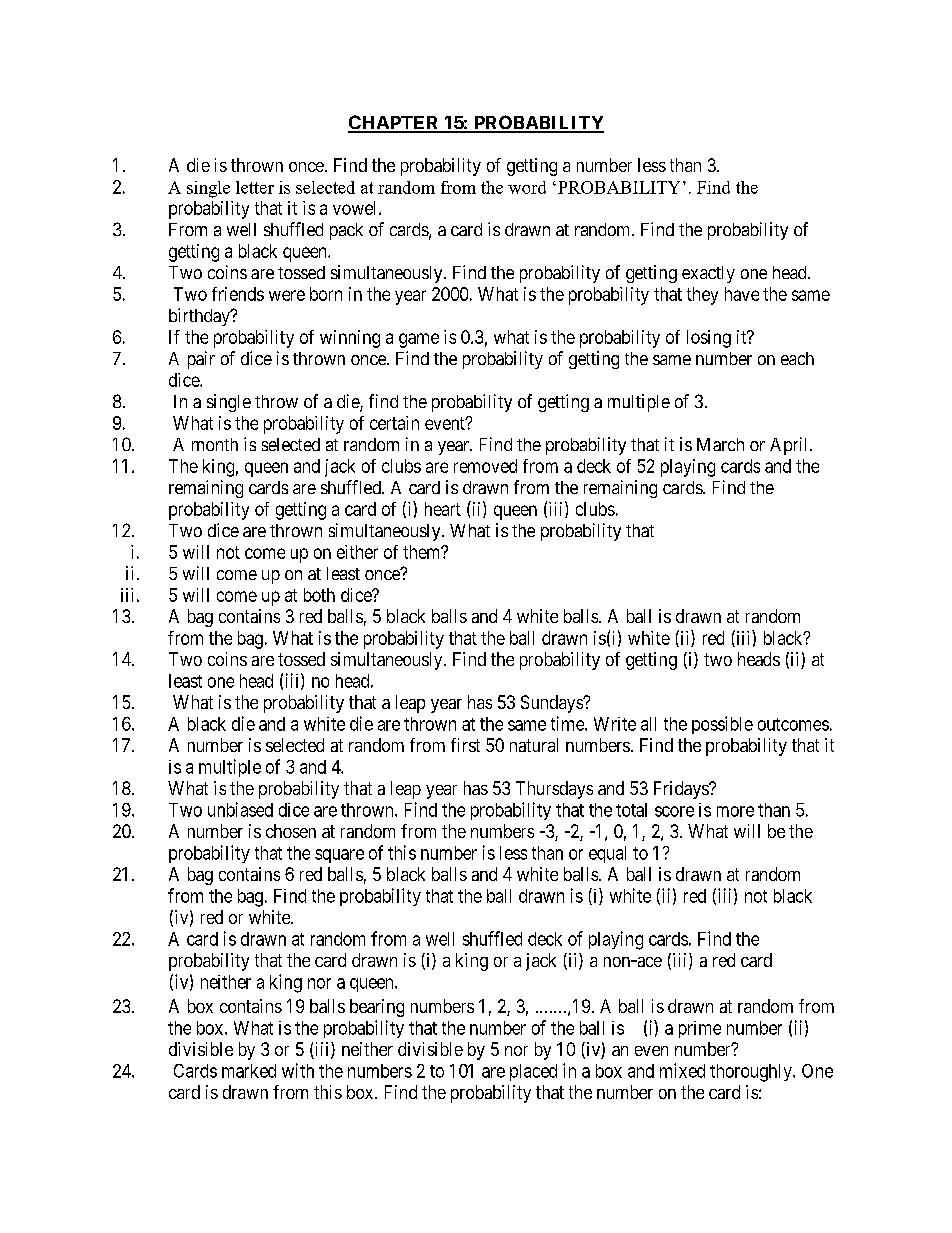 This screenshot has width=952, height=1233. I want to click on month, so click(215, 444).
